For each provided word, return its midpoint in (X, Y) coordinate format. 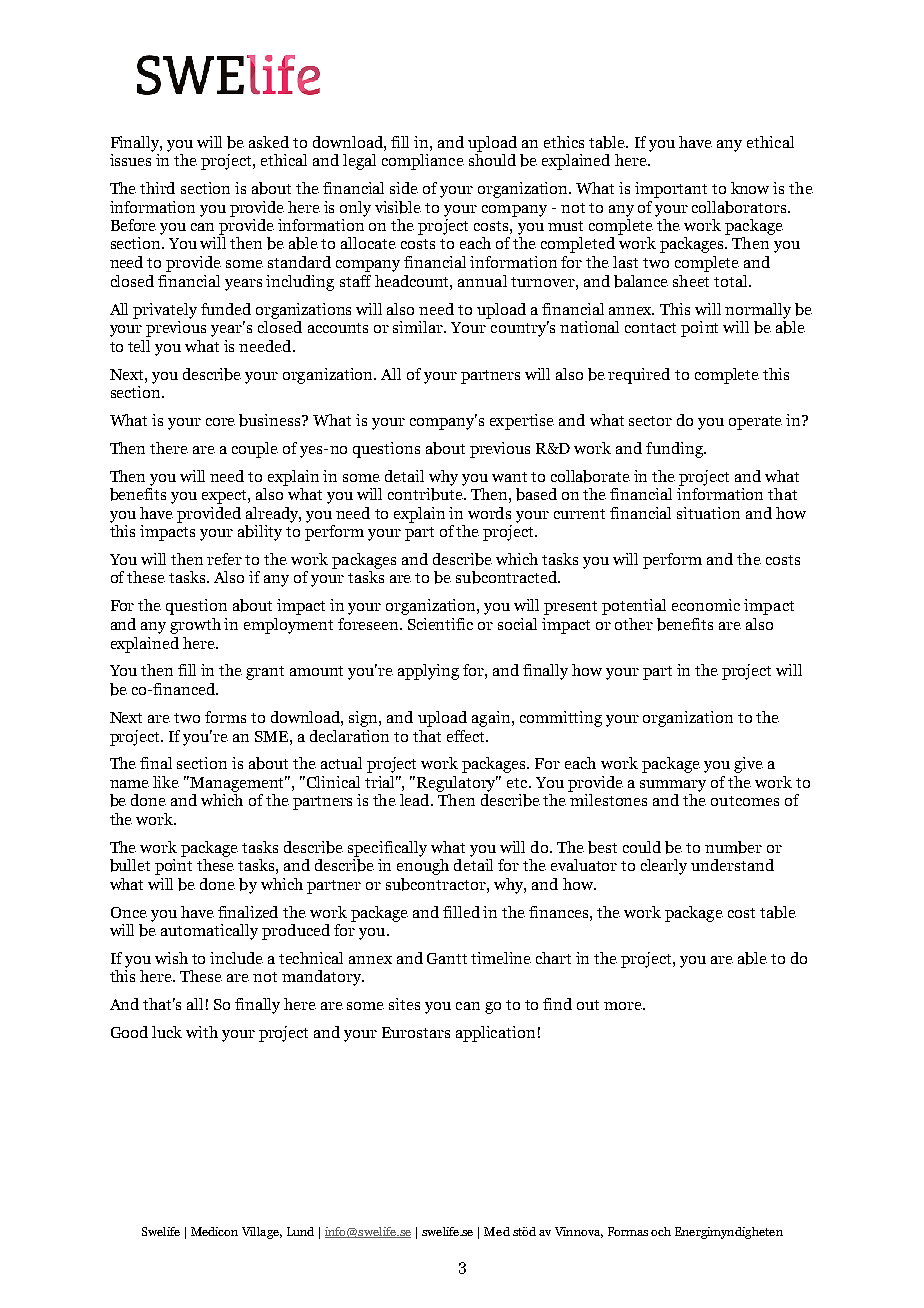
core (220, 422)
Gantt (447, 958)
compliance (423, 162)
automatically (209, 932)
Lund (300, 1231)
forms (225, 717)
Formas (628, 1231)
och (661, 1231)
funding (675, 450)
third (157, 188)
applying (428, 672)
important (671, 190)
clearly (664, 867)
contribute (426, 493)
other (634, 624)
